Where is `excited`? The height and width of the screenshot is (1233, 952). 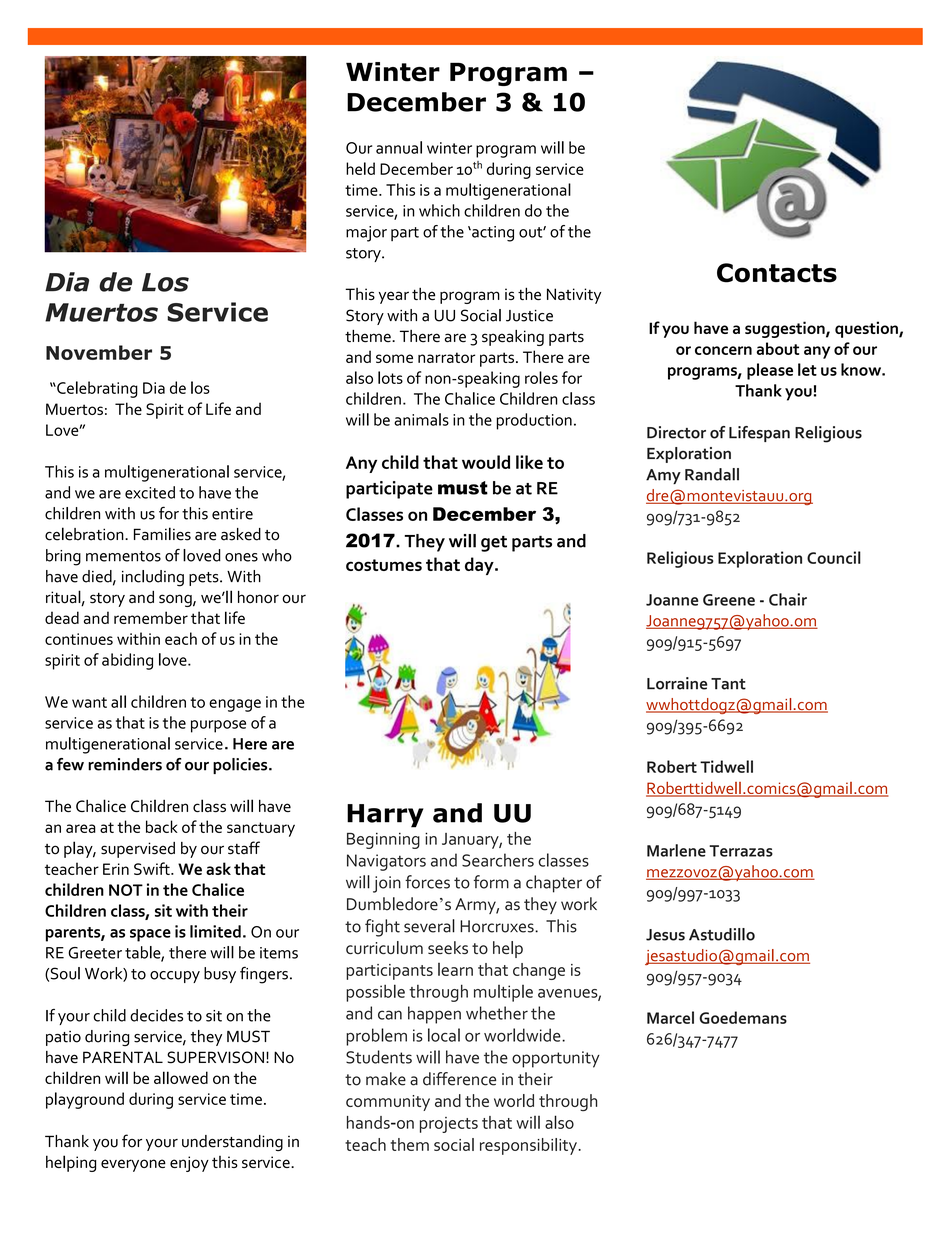 excited is located at coordinates (150, 492).
